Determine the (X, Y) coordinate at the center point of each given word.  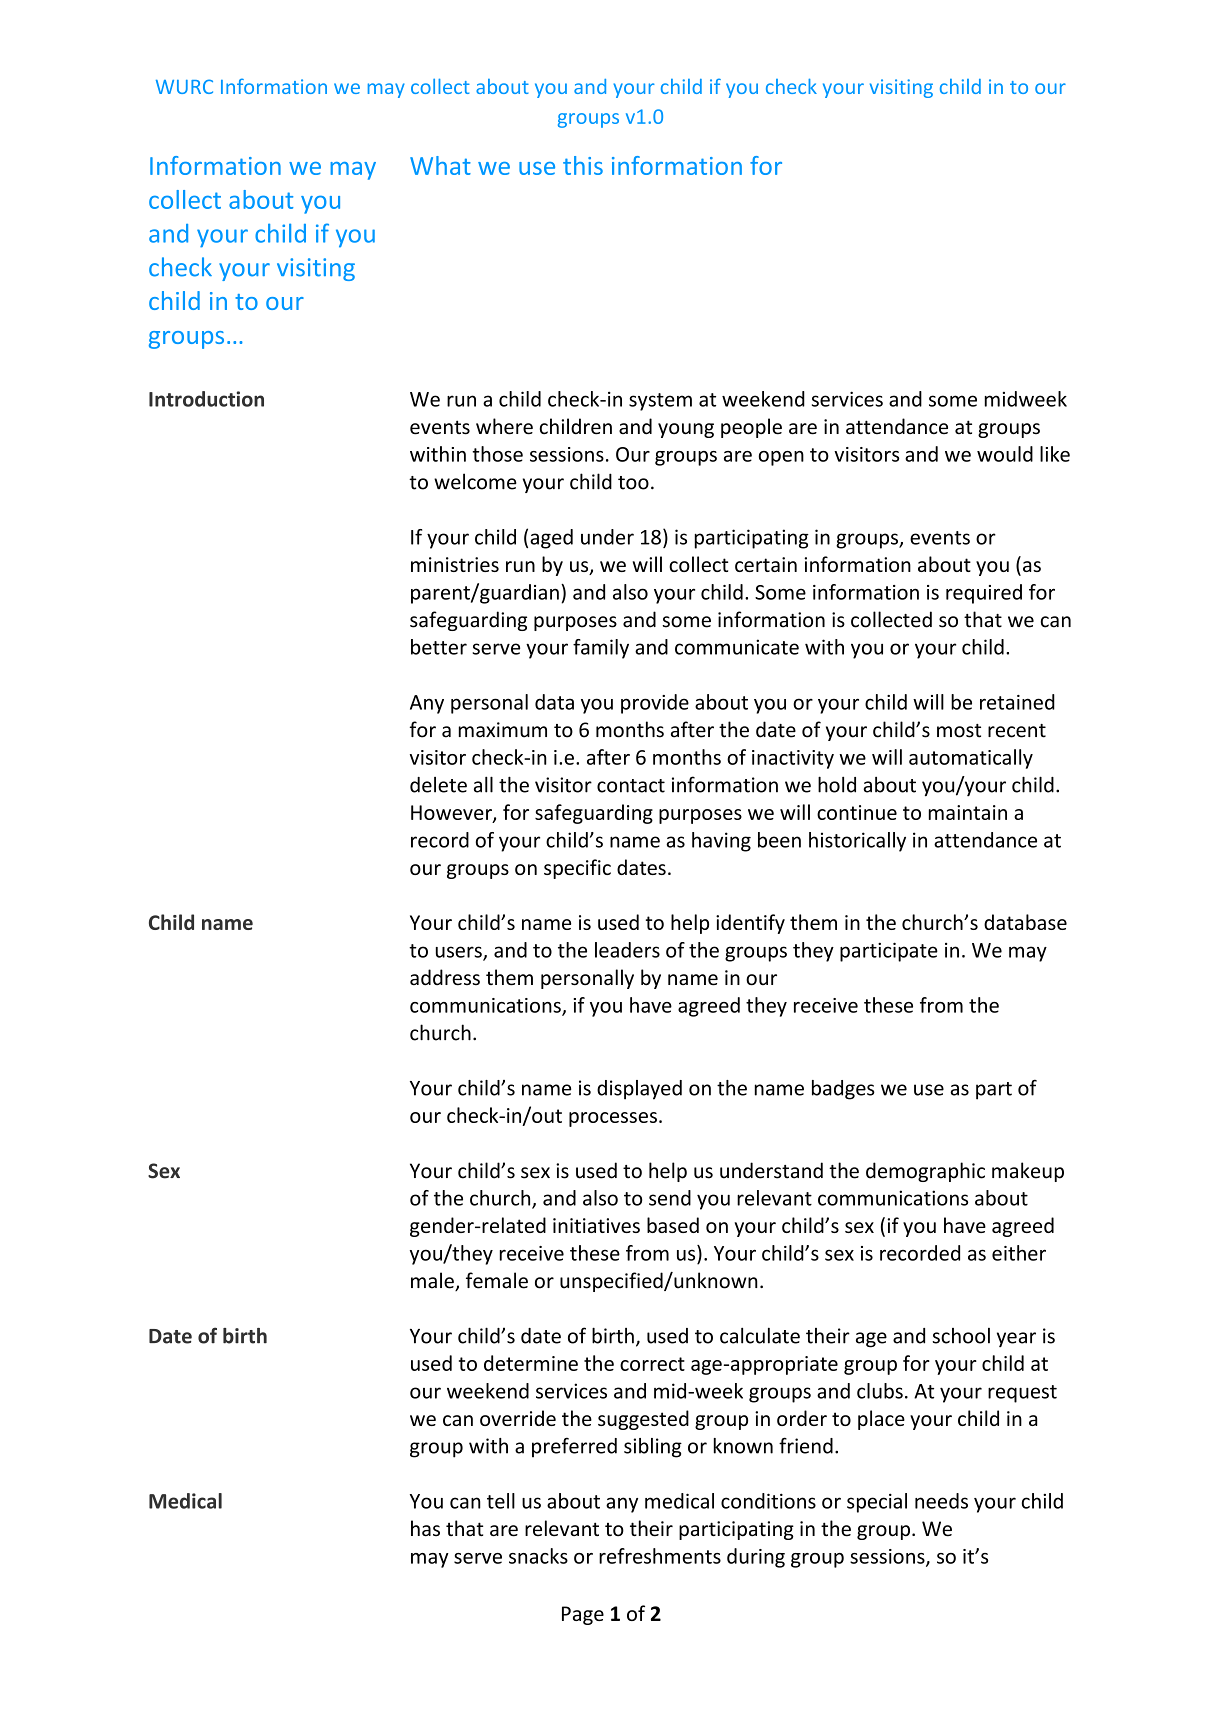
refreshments (660, 1556)
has (425, 1528)
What (440, 165)
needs (941, 1501)
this (583, 165)
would (1005, 454)
